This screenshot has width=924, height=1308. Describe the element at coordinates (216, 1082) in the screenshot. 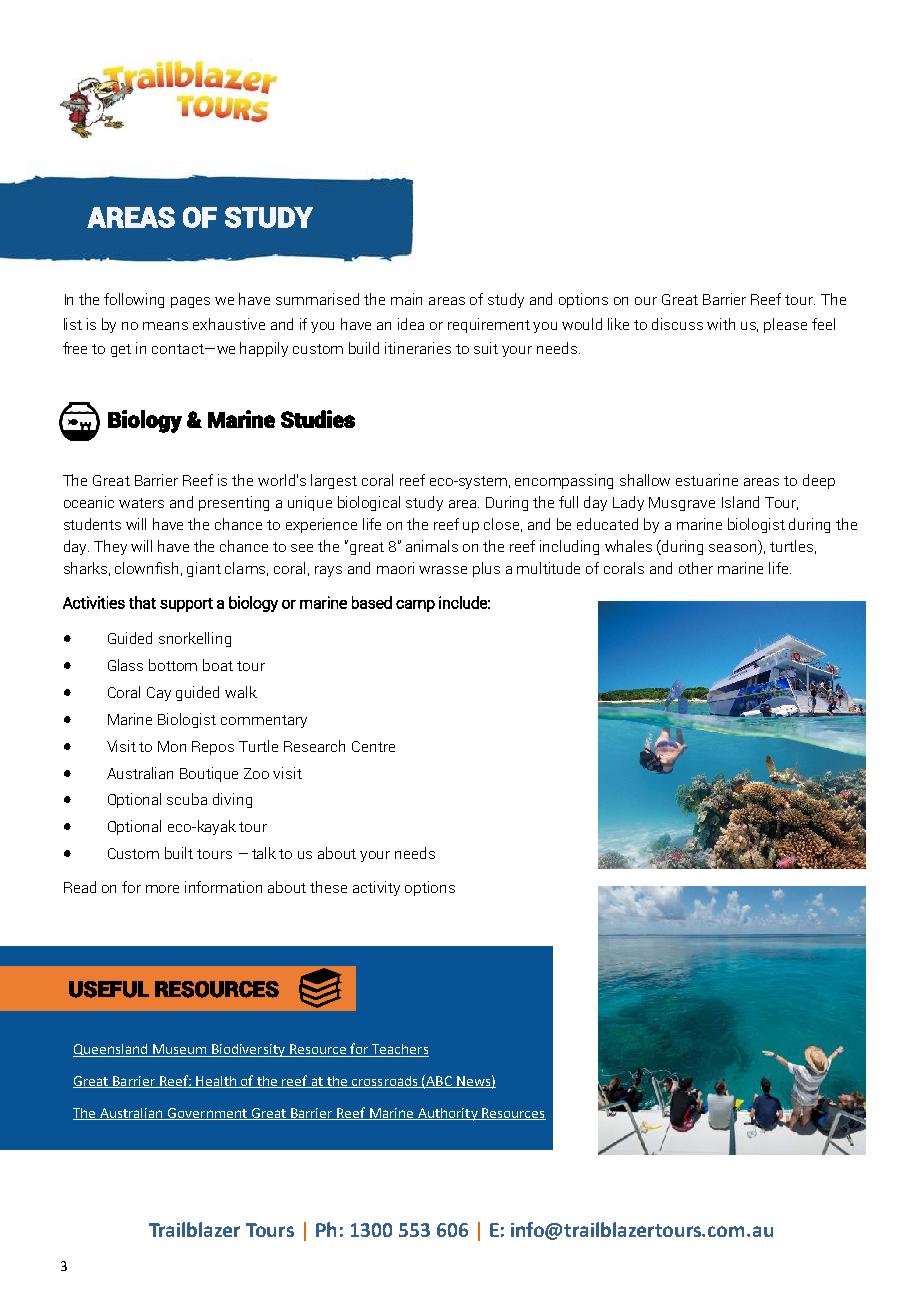

I see `Health` at that location.
